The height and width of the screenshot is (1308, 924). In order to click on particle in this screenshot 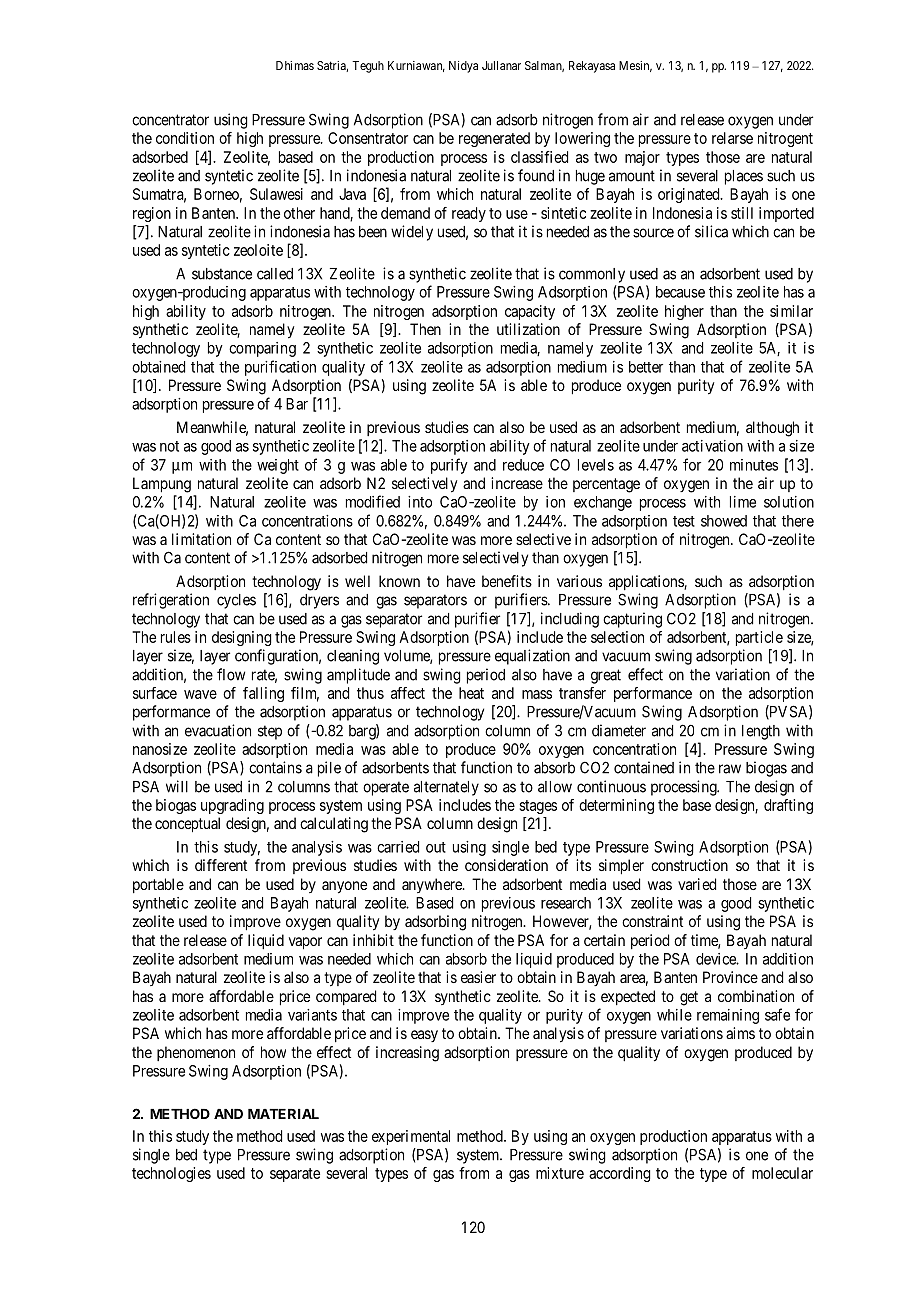, I will do `click(759, 638)`.
